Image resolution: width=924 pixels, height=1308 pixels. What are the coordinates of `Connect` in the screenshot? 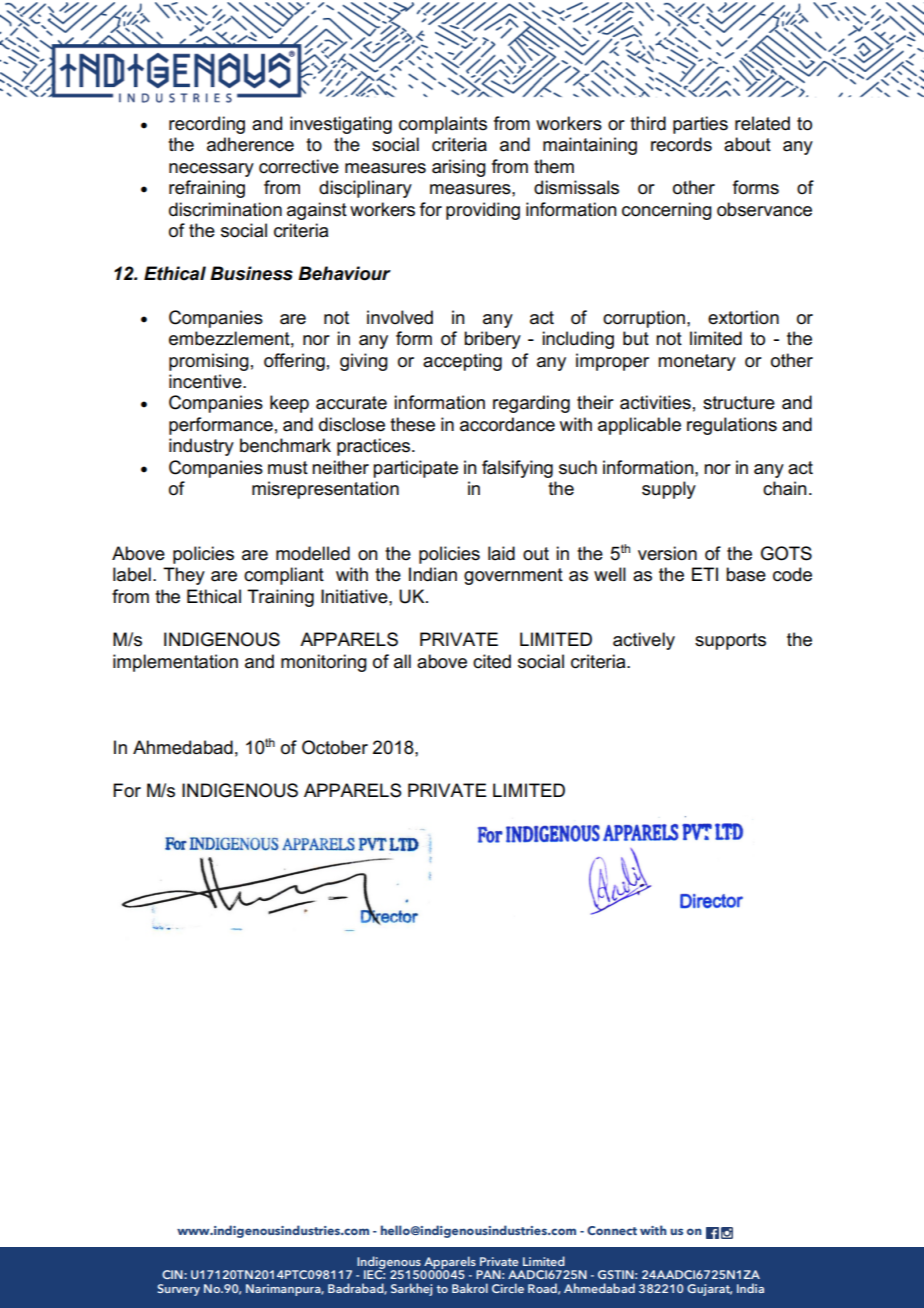 It's located at (612, 1230).
